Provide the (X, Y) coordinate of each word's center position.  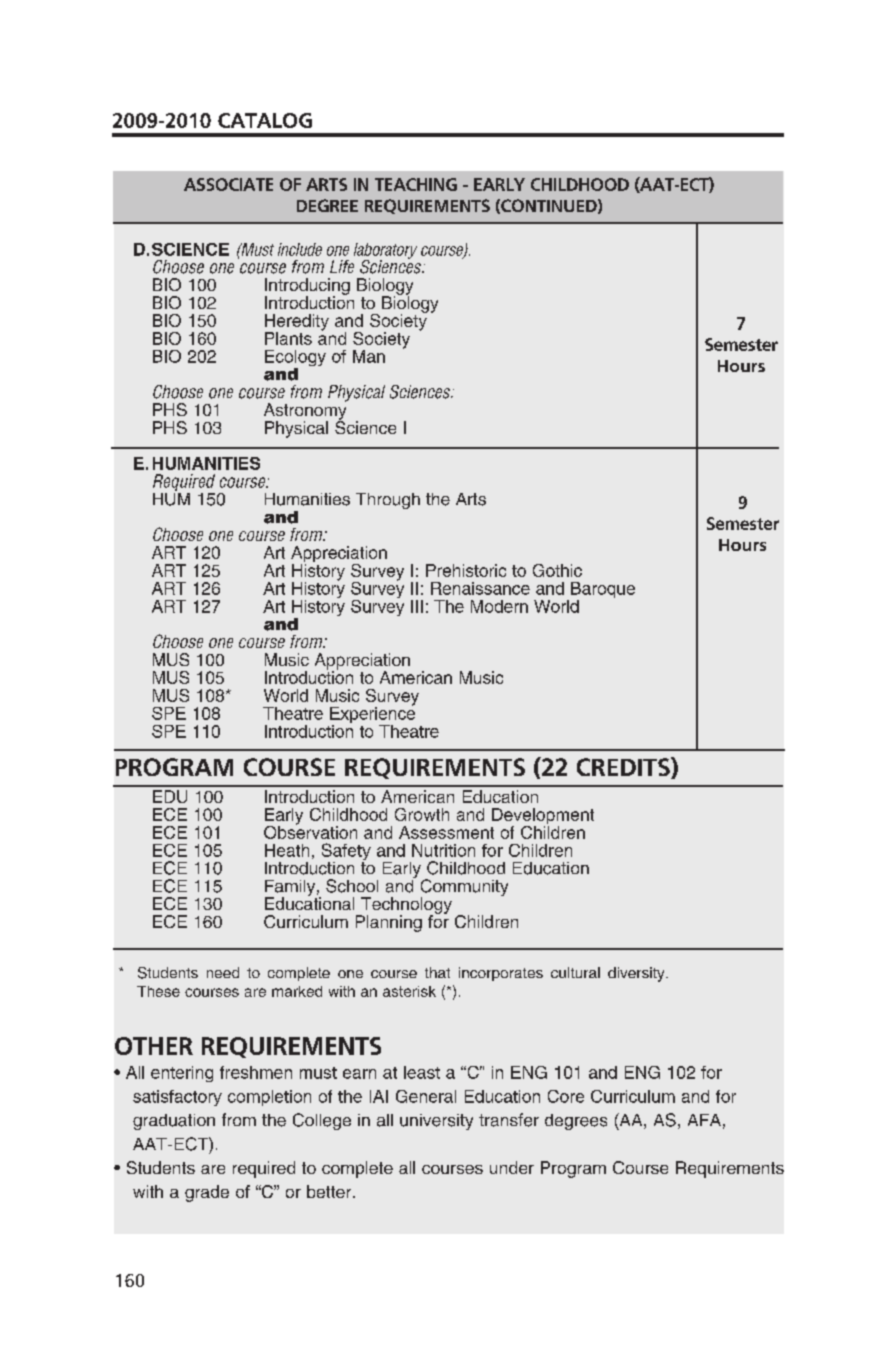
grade (207, 1193)
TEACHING (416, 184)
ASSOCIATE (228, 184)
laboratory (385, 252)
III (417, 606)
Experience (372, 715)
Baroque (603, 591)
